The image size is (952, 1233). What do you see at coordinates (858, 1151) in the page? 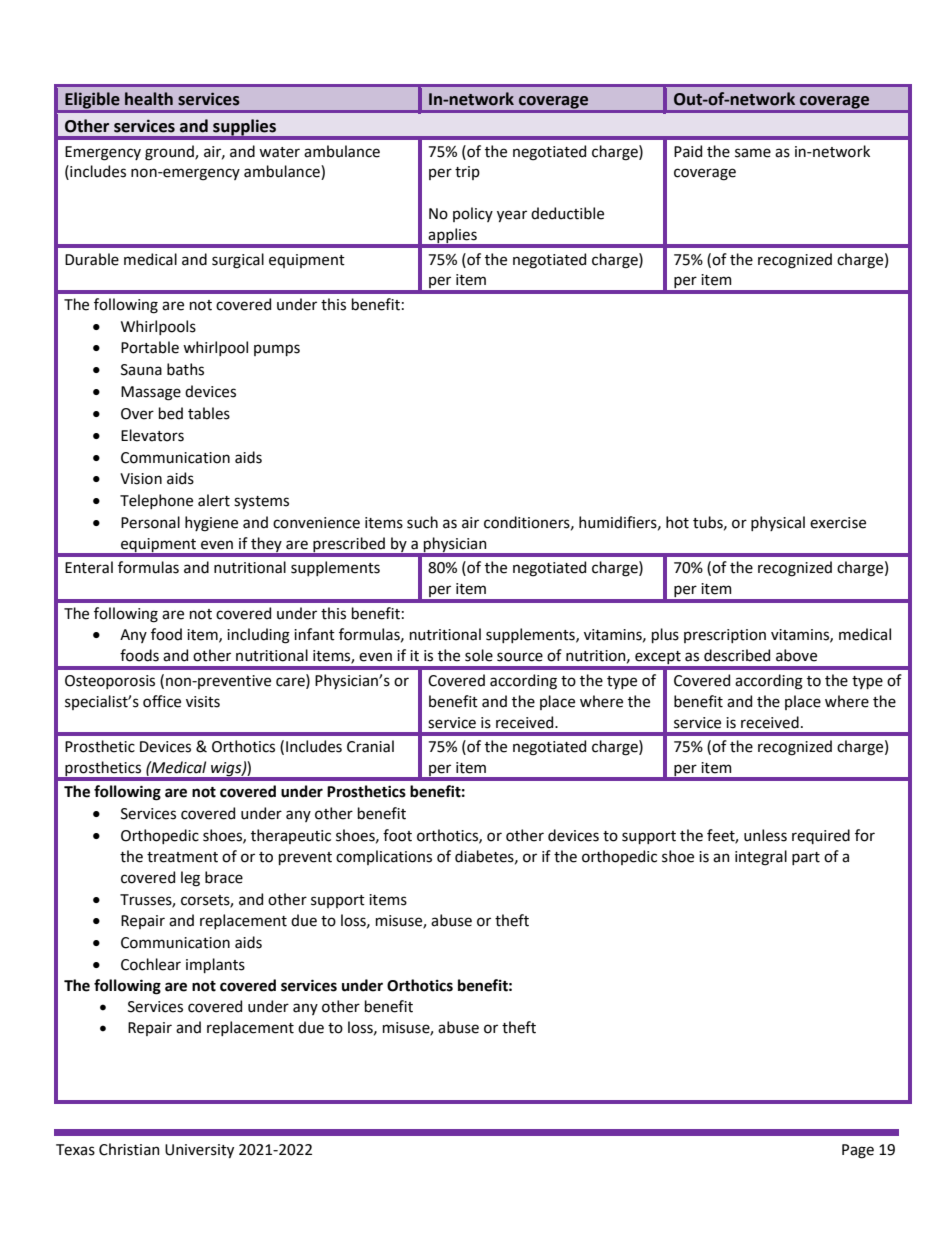
I see `Page` at bounding box center [858, 1151].
